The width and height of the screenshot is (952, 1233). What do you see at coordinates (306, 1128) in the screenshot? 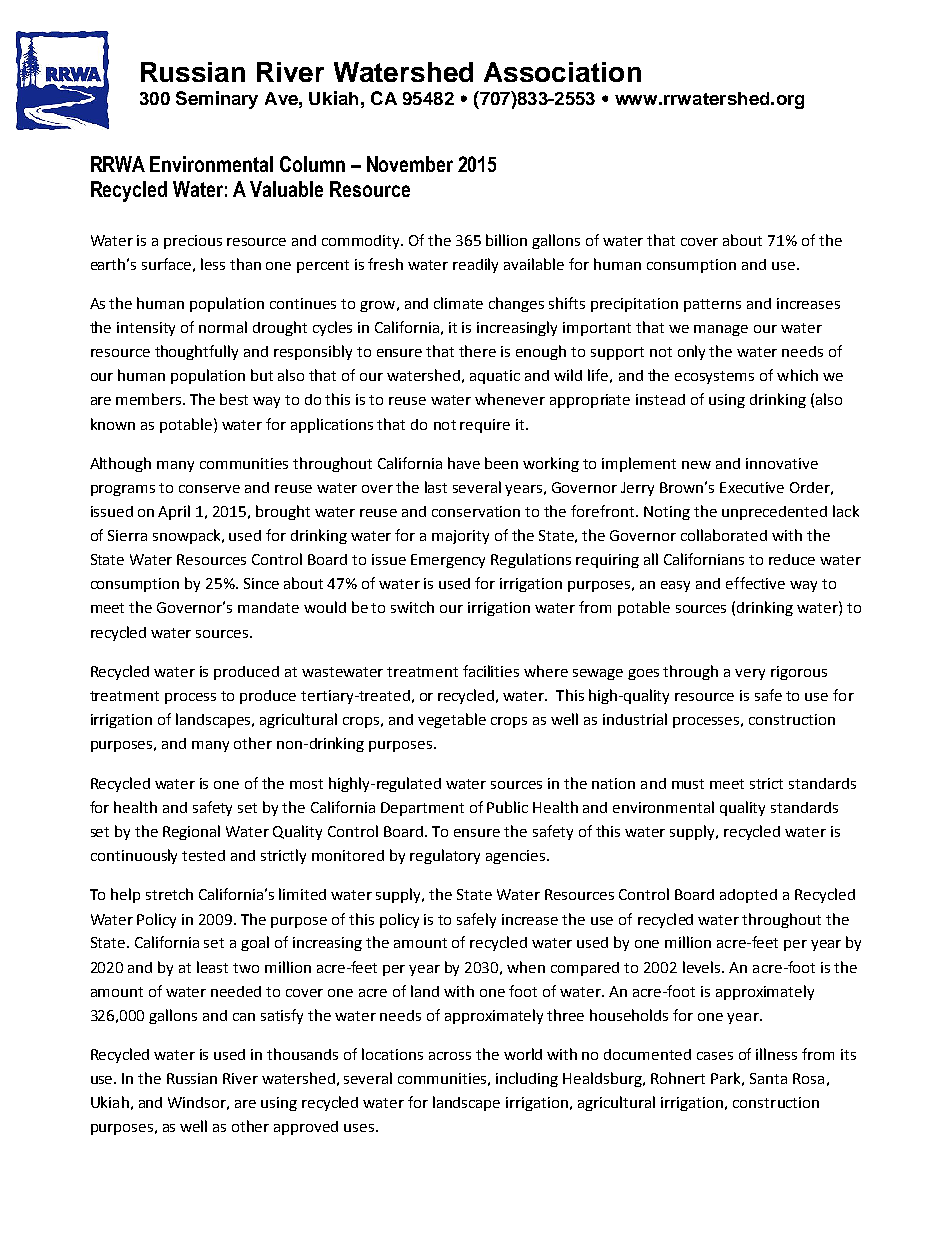
I see `approved` at bounding box center [306, 1128].
